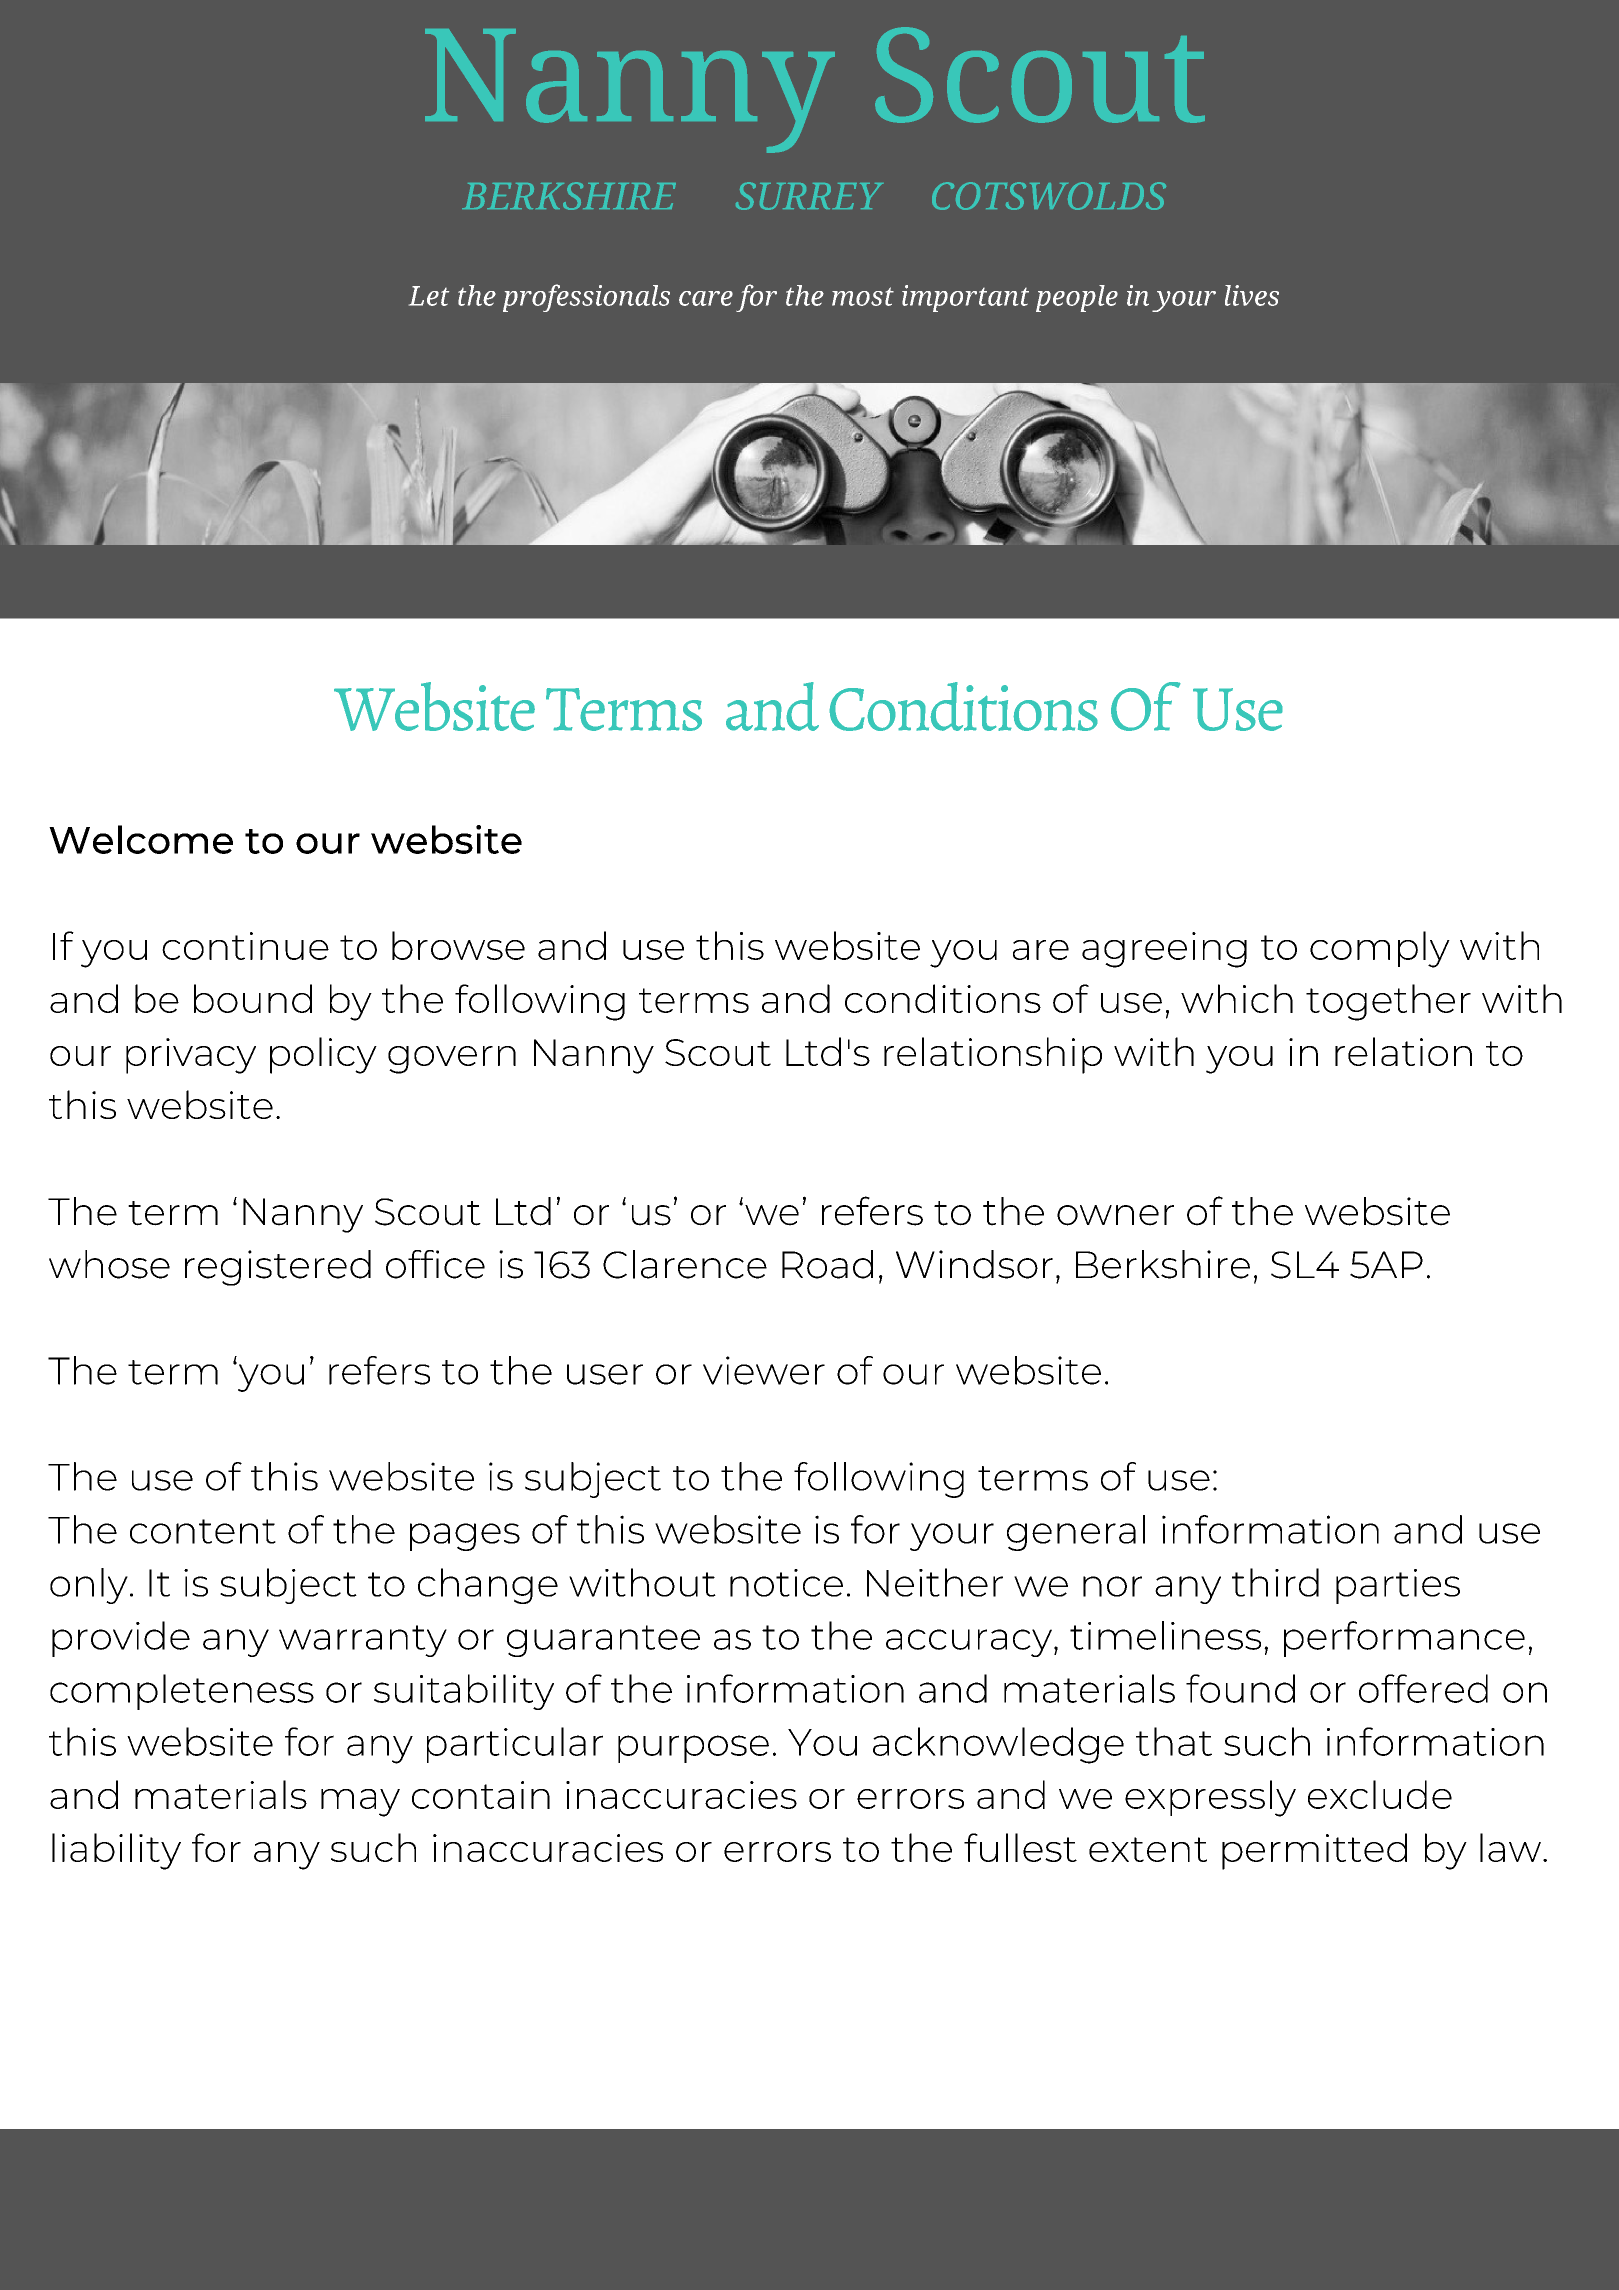 Image resolution: width=1619 pixels, height=2290 pixels. What do you see at coordinates (586, 298) in the screenshot?
I see `professionals` at bounding box center [586, 298].
